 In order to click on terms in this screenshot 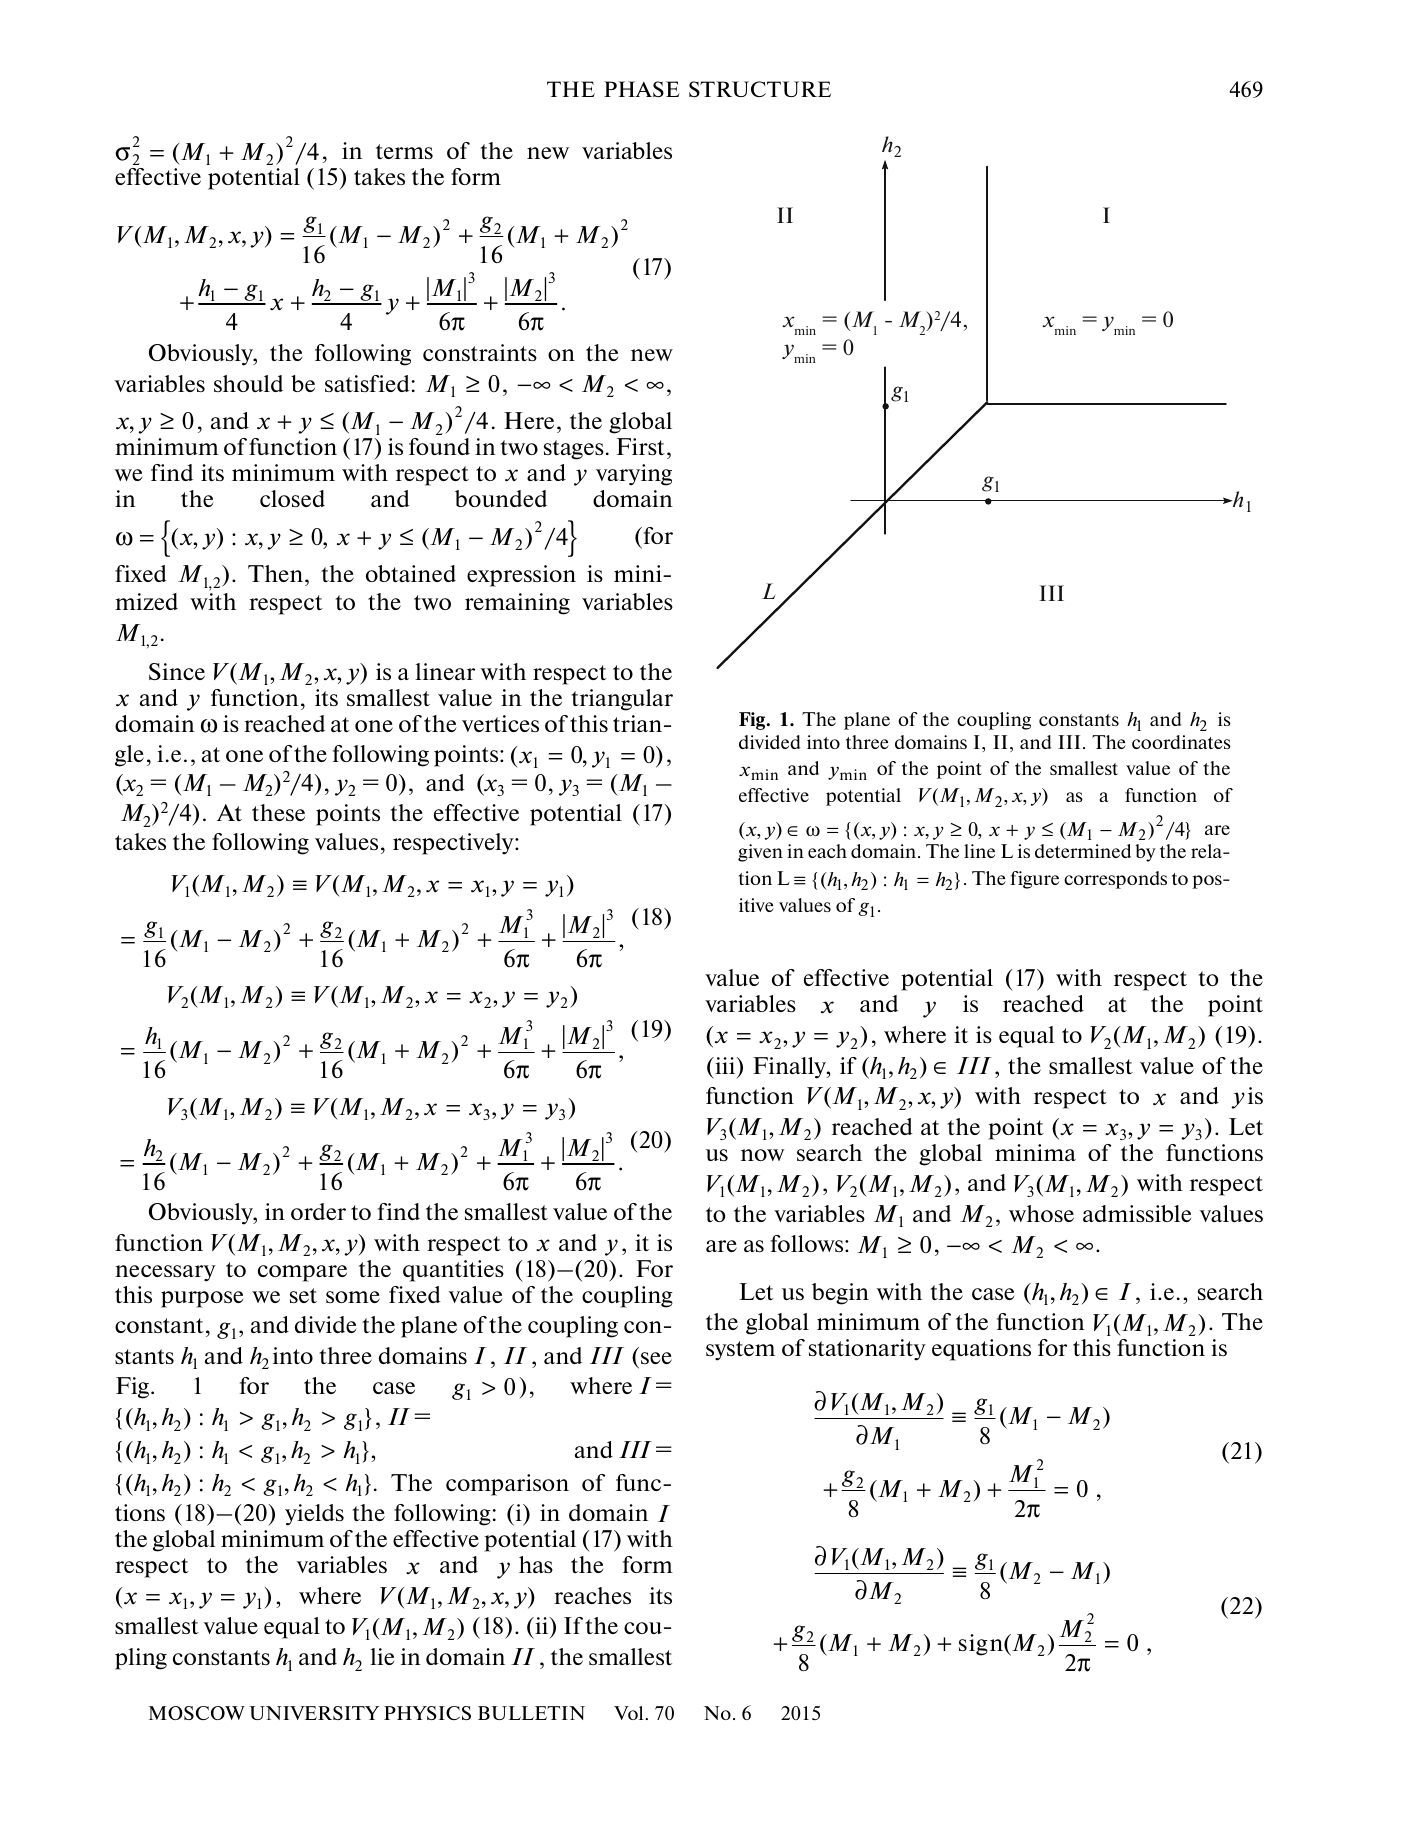, I will do `click(404, 151)`.
